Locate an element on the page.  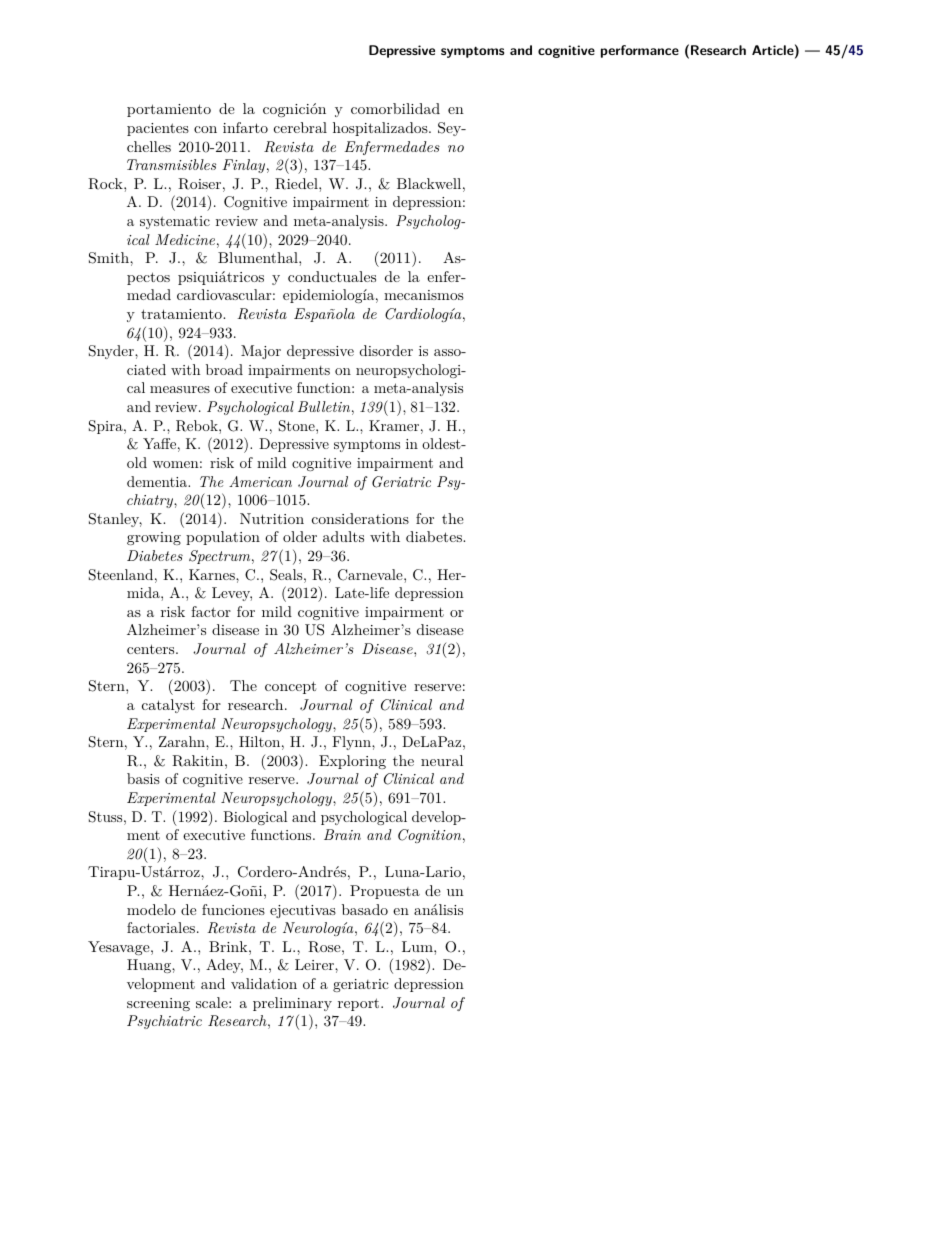
performance is located at coordinates (640, 51).
